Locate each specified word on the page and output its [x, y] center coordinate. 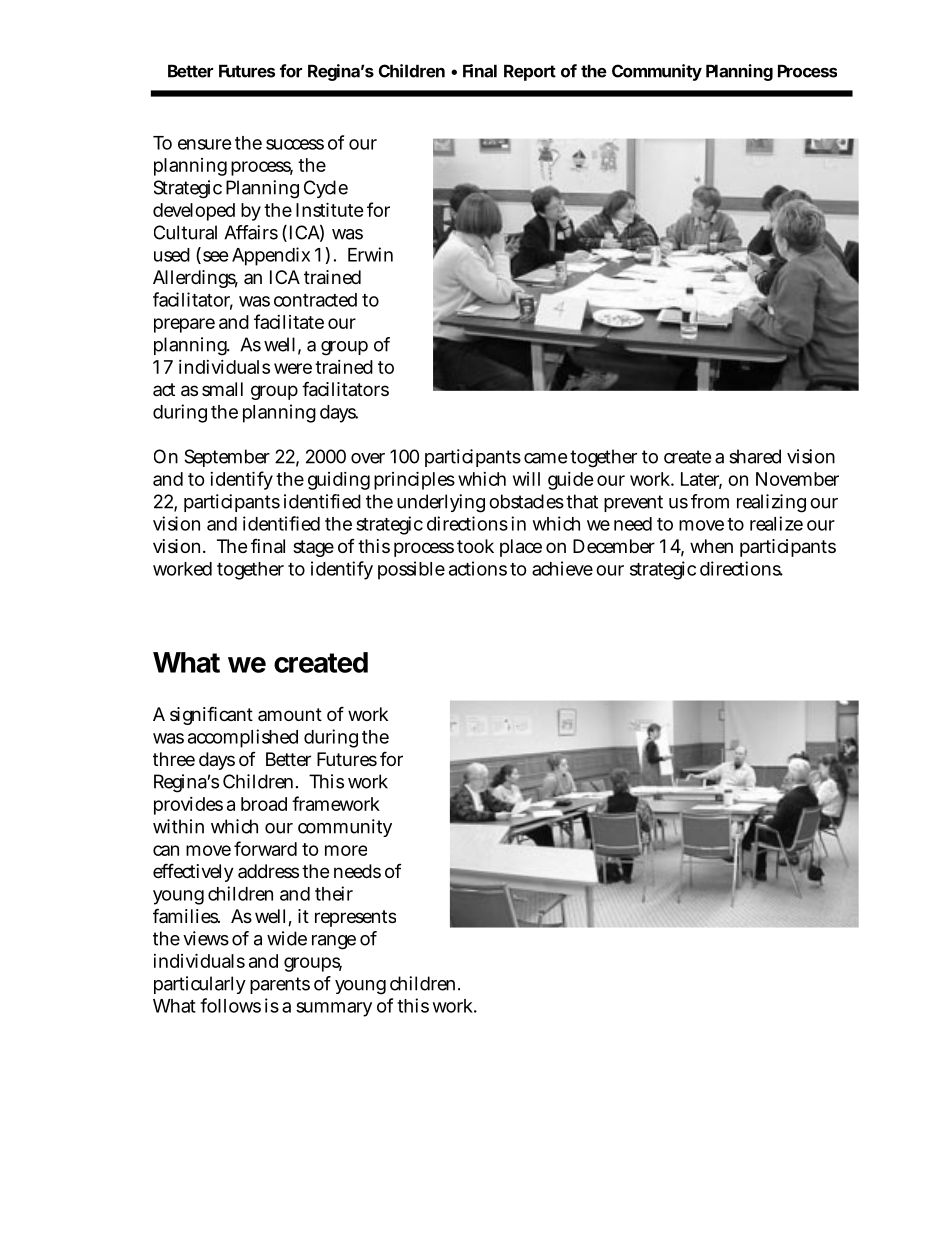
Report [530, 72]
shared [755, 456]
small [222, 389]
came [545, 458]
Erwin [370, 254]
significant [211, 715]
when [711, 546]
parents [280, 985]
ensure [205, 144]
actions [478, 568]
